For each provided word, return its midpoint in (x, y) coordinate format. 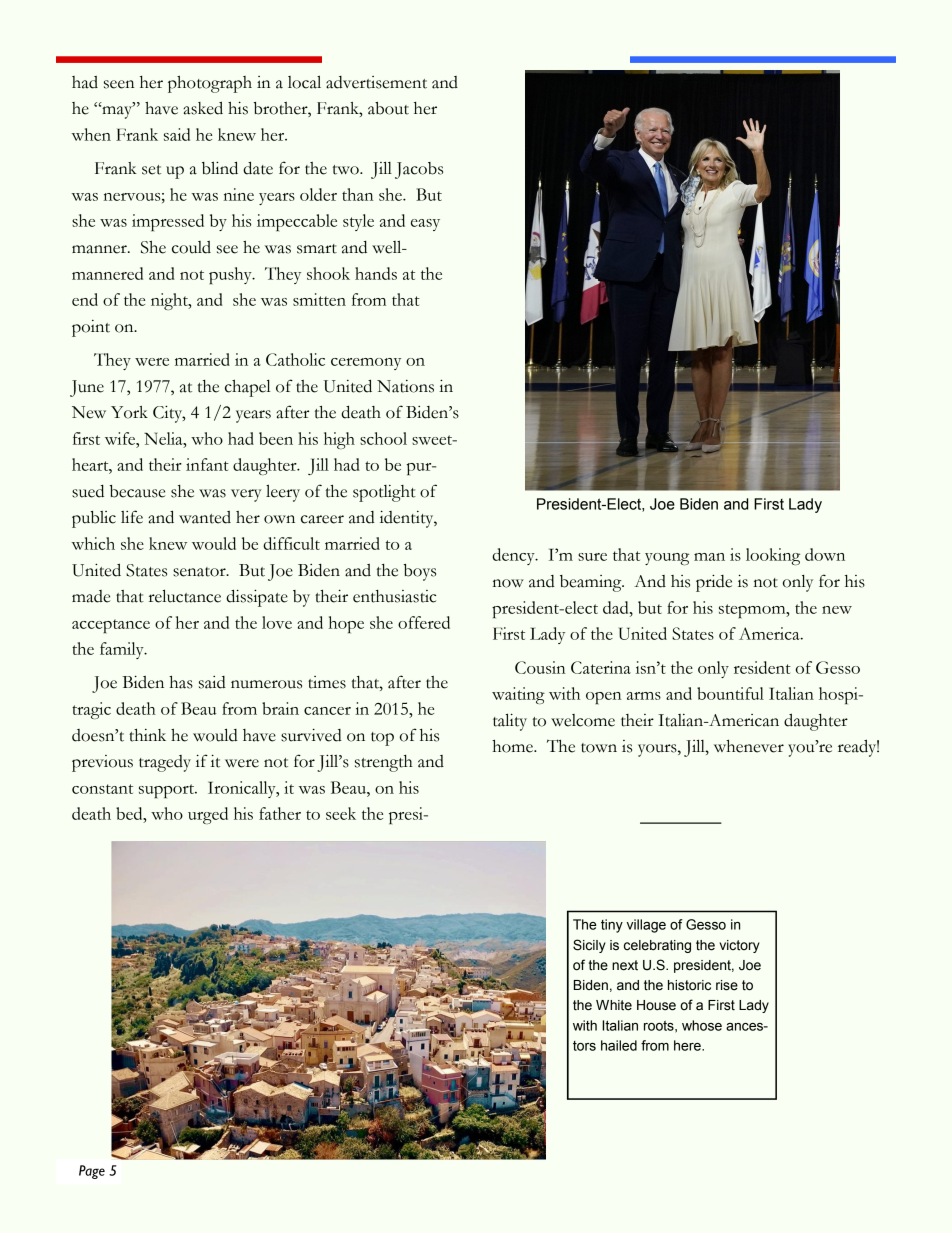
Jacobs (419, 170)
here (688, 1045)
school (383, 438)
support (167, 791)
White (614, 1005)
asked (203, 108)
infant (207, 464)
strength (384, 763)
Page (92, 1172)
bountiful (730, 693)
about (388, 108)
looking (773, 556)
